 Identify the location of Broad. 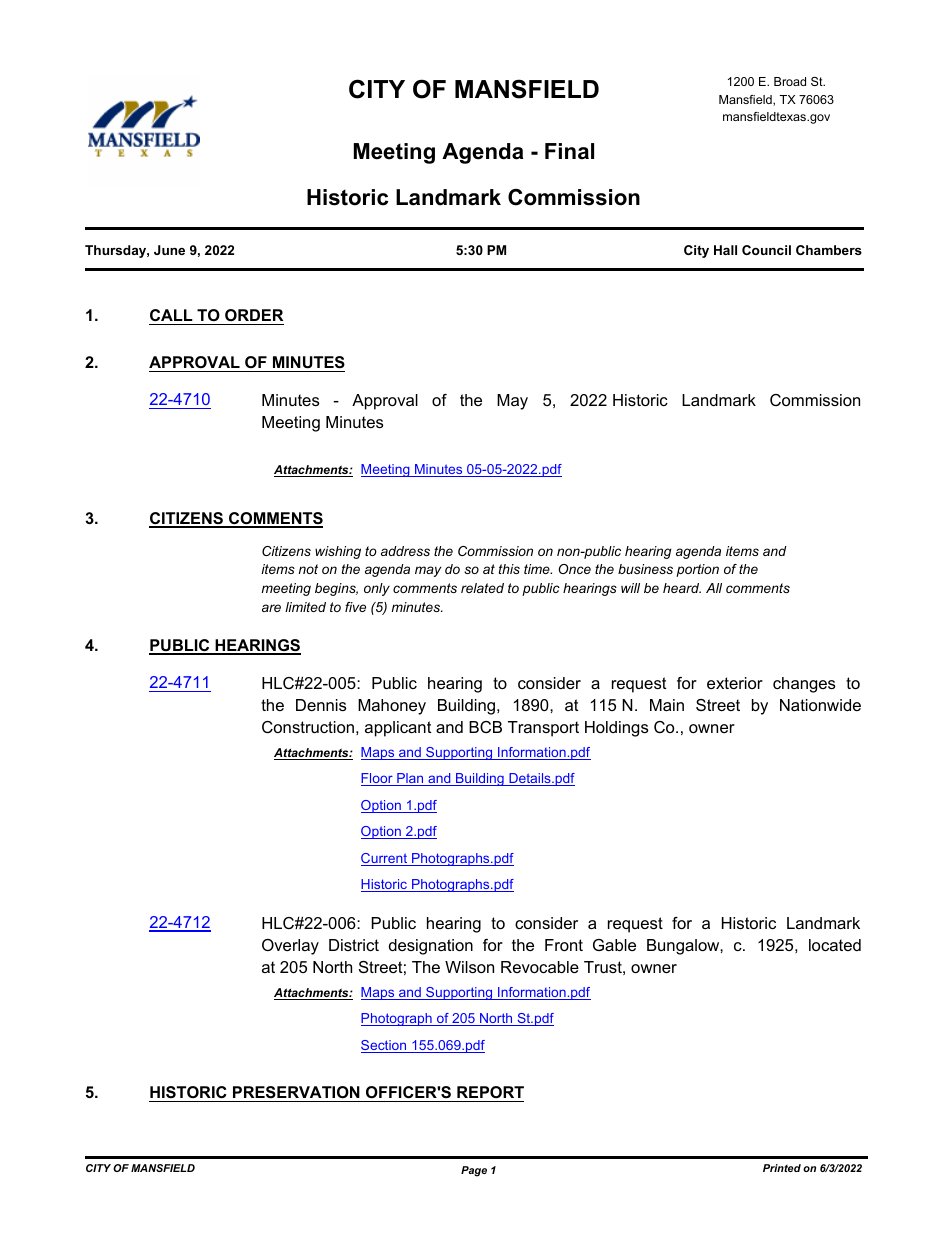
(790, 81).
